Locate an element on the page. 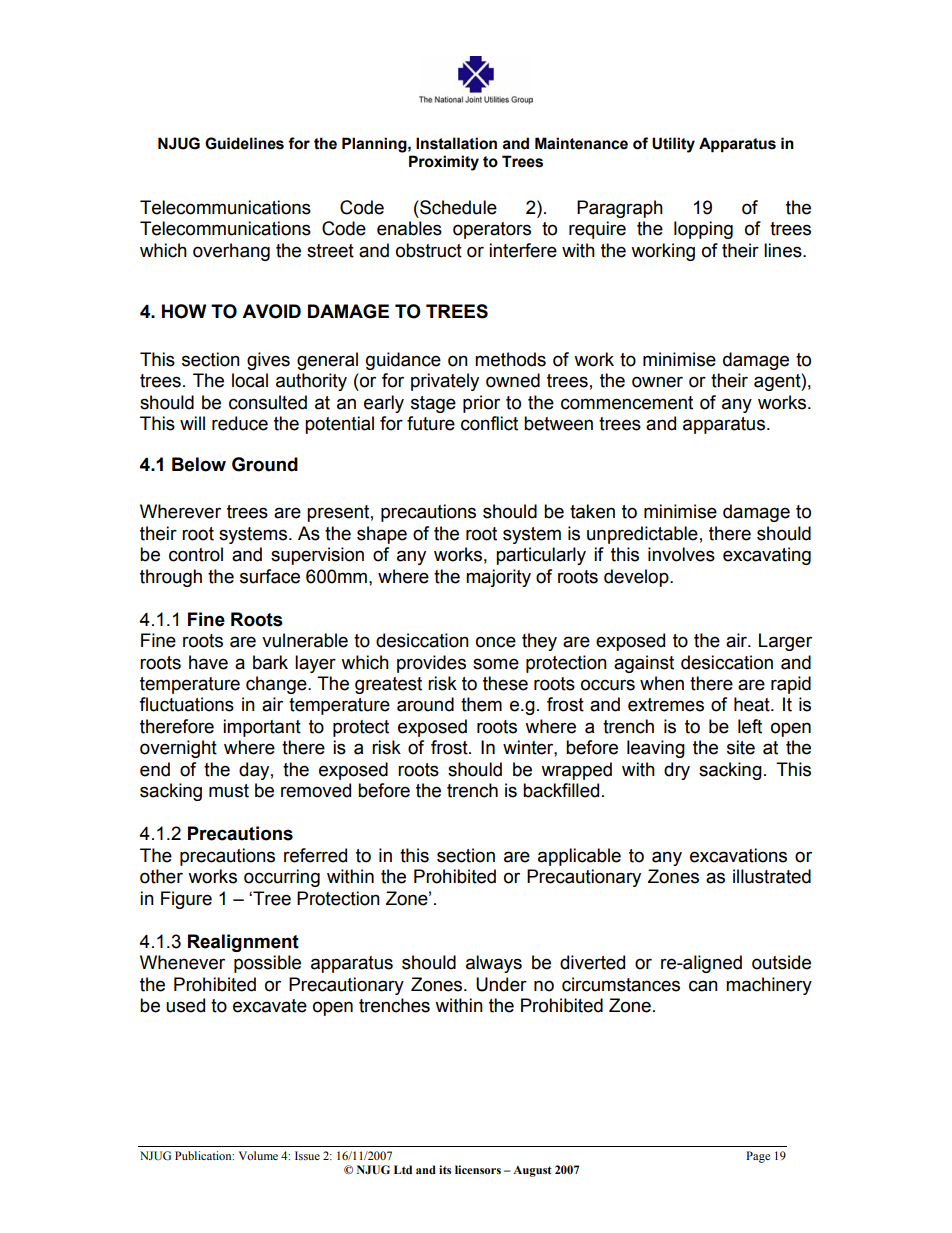  backfilled is located at coordinates (561, 790).
